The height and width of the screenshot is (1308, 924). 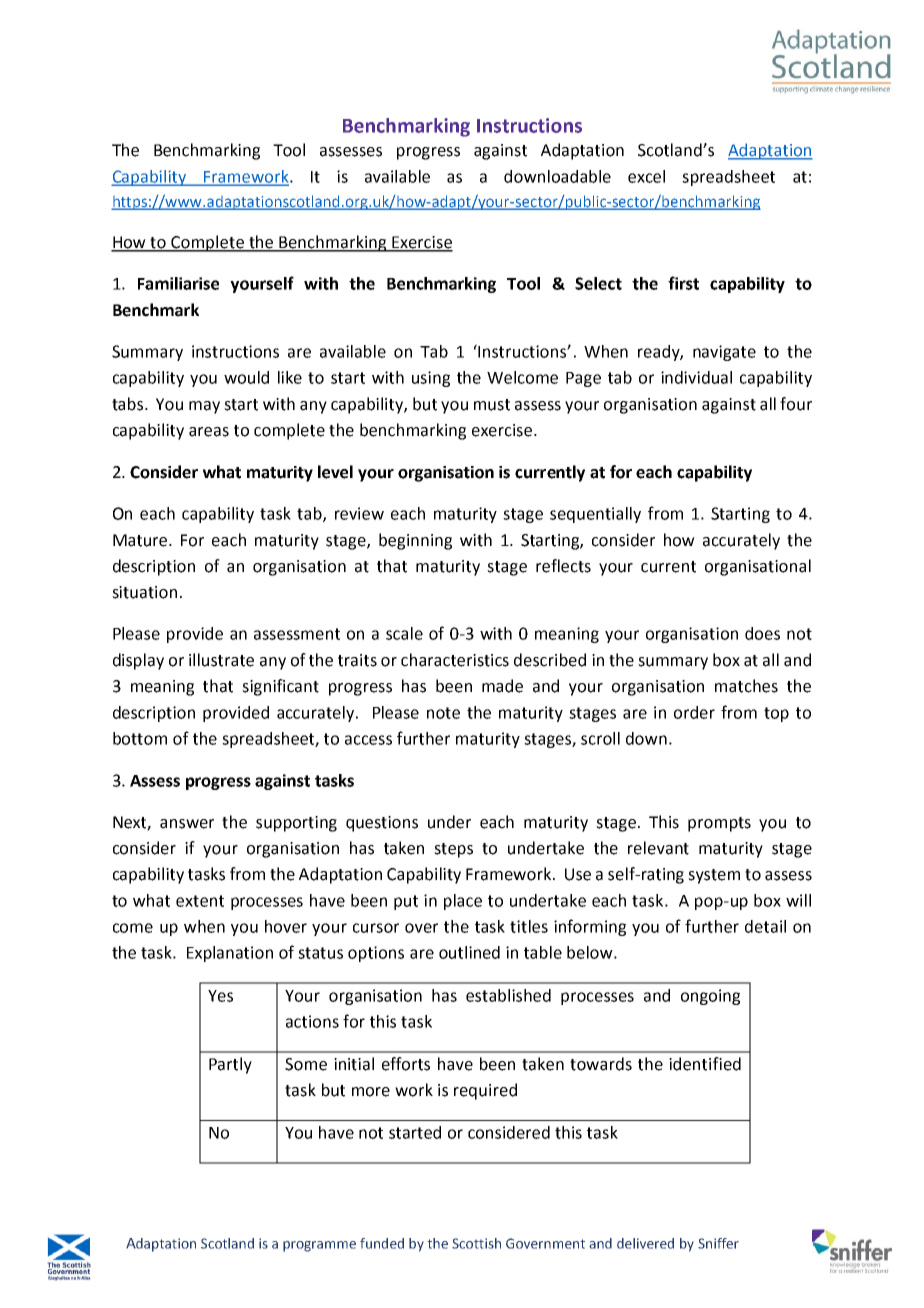 I want to click on programme, so click(x=319, y=1246).
